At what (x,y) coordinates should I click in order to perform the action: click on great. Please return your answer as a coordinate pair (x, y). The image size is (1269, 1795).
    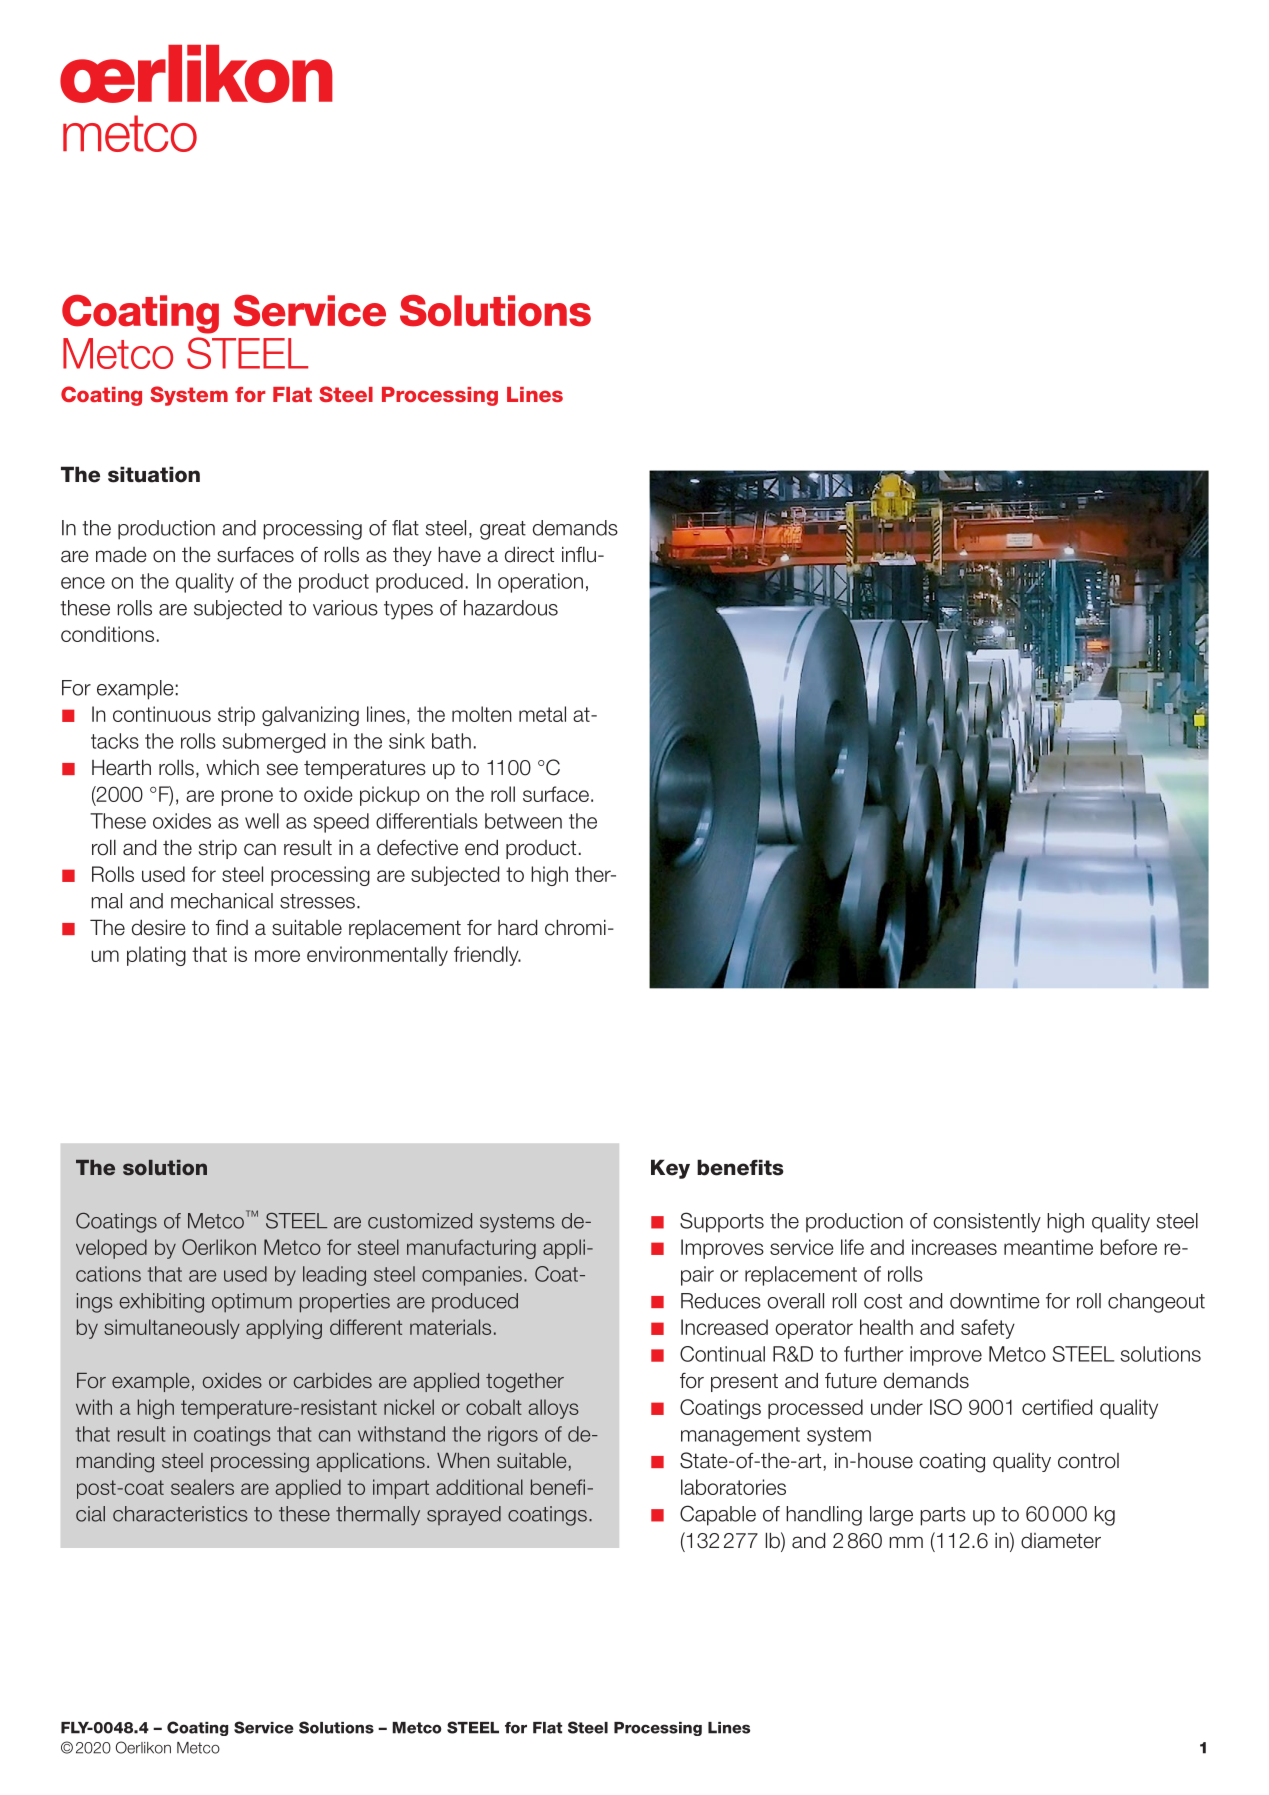
    Looking at the image, I should click on (503, 530).
